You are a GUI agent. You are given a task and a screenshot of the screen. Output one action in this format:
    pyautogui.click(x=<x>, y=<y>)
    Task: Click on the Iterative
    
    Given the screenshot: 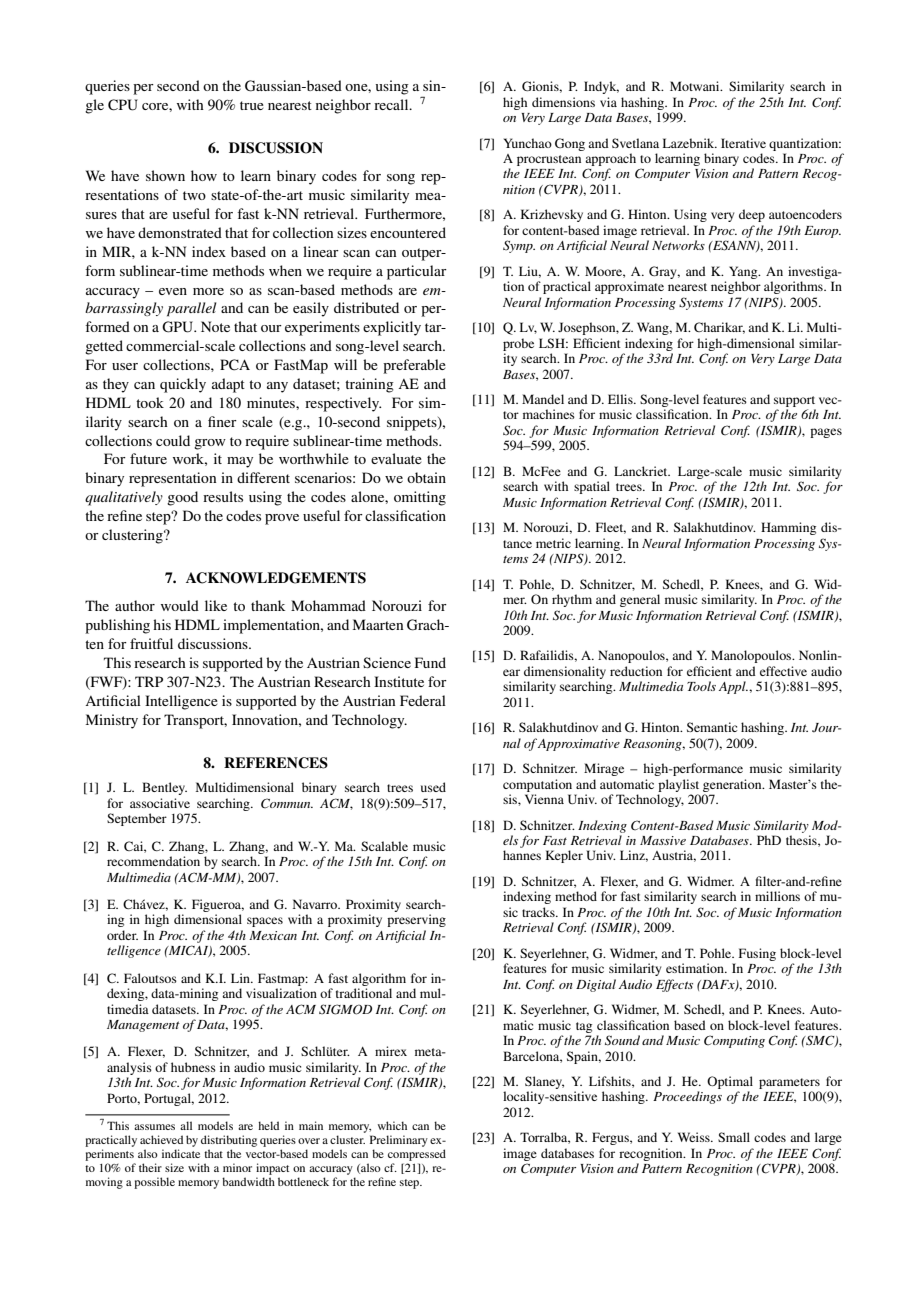 What is the action you would take?
    pyautogui.click(x=743, y=143)
